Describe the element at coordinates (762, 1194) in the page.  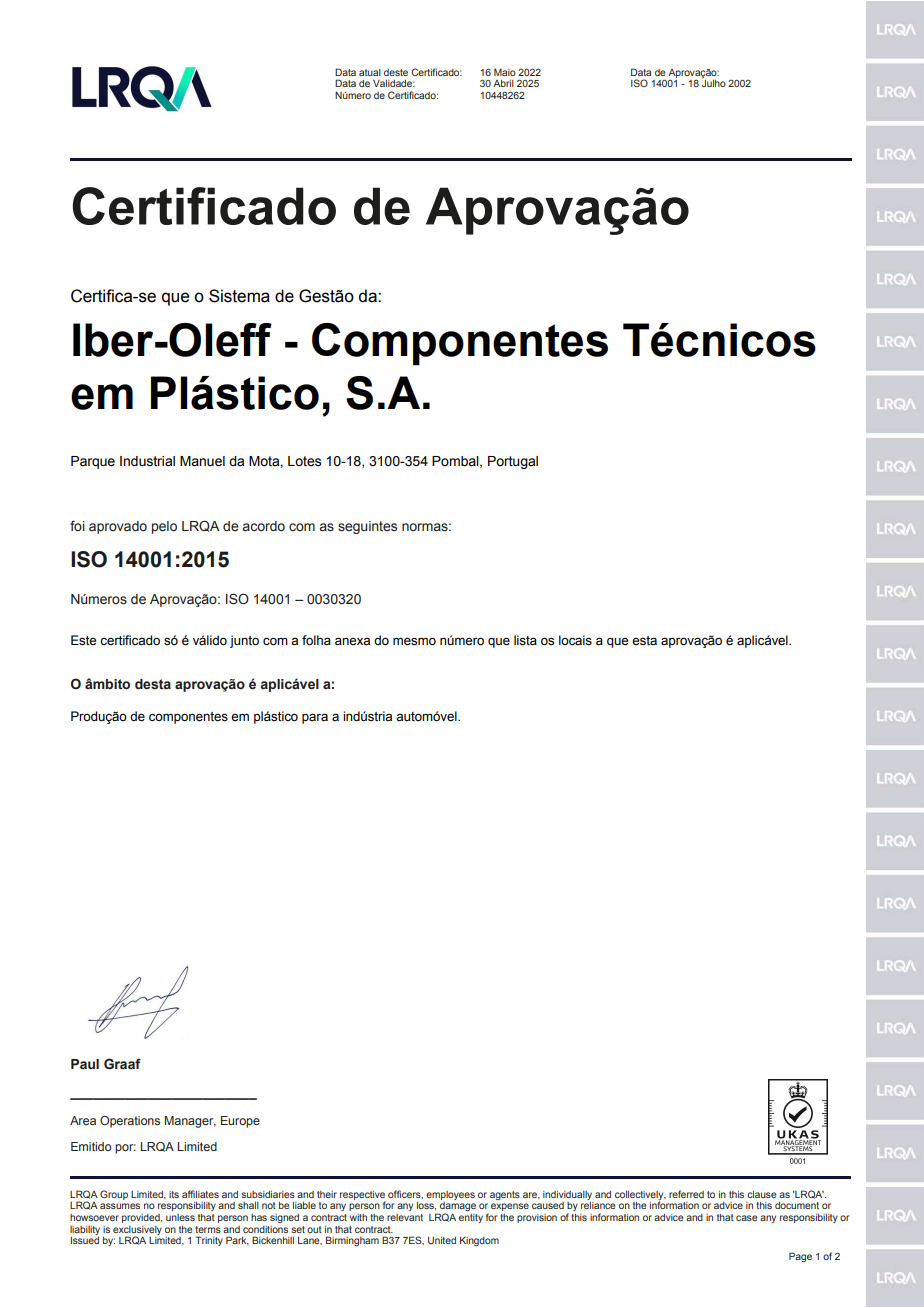
I see `clause` at that location.
